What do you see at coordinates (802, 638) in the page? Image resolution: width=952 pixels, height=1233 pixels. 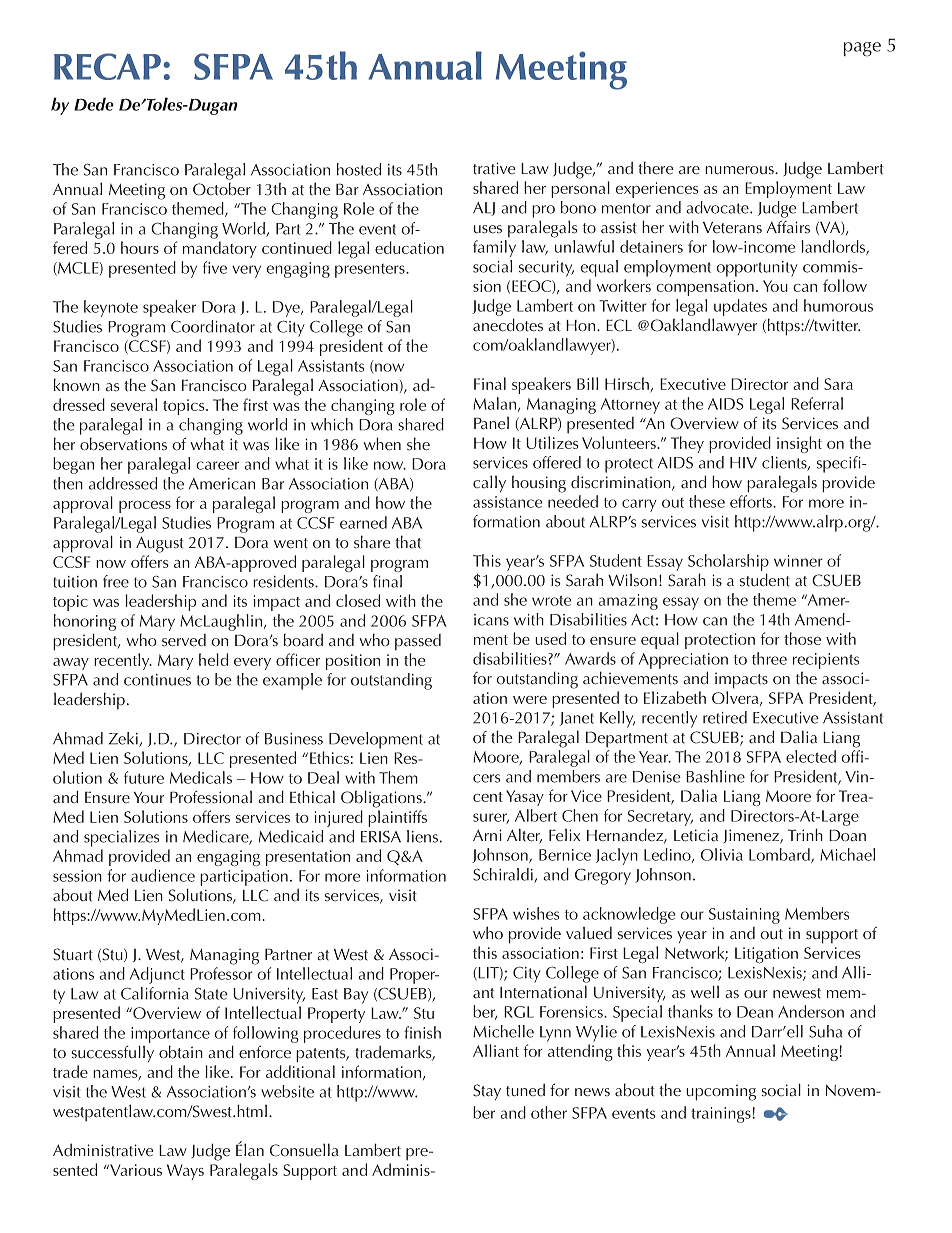 I see `those` at bounding box center [802, 638].
